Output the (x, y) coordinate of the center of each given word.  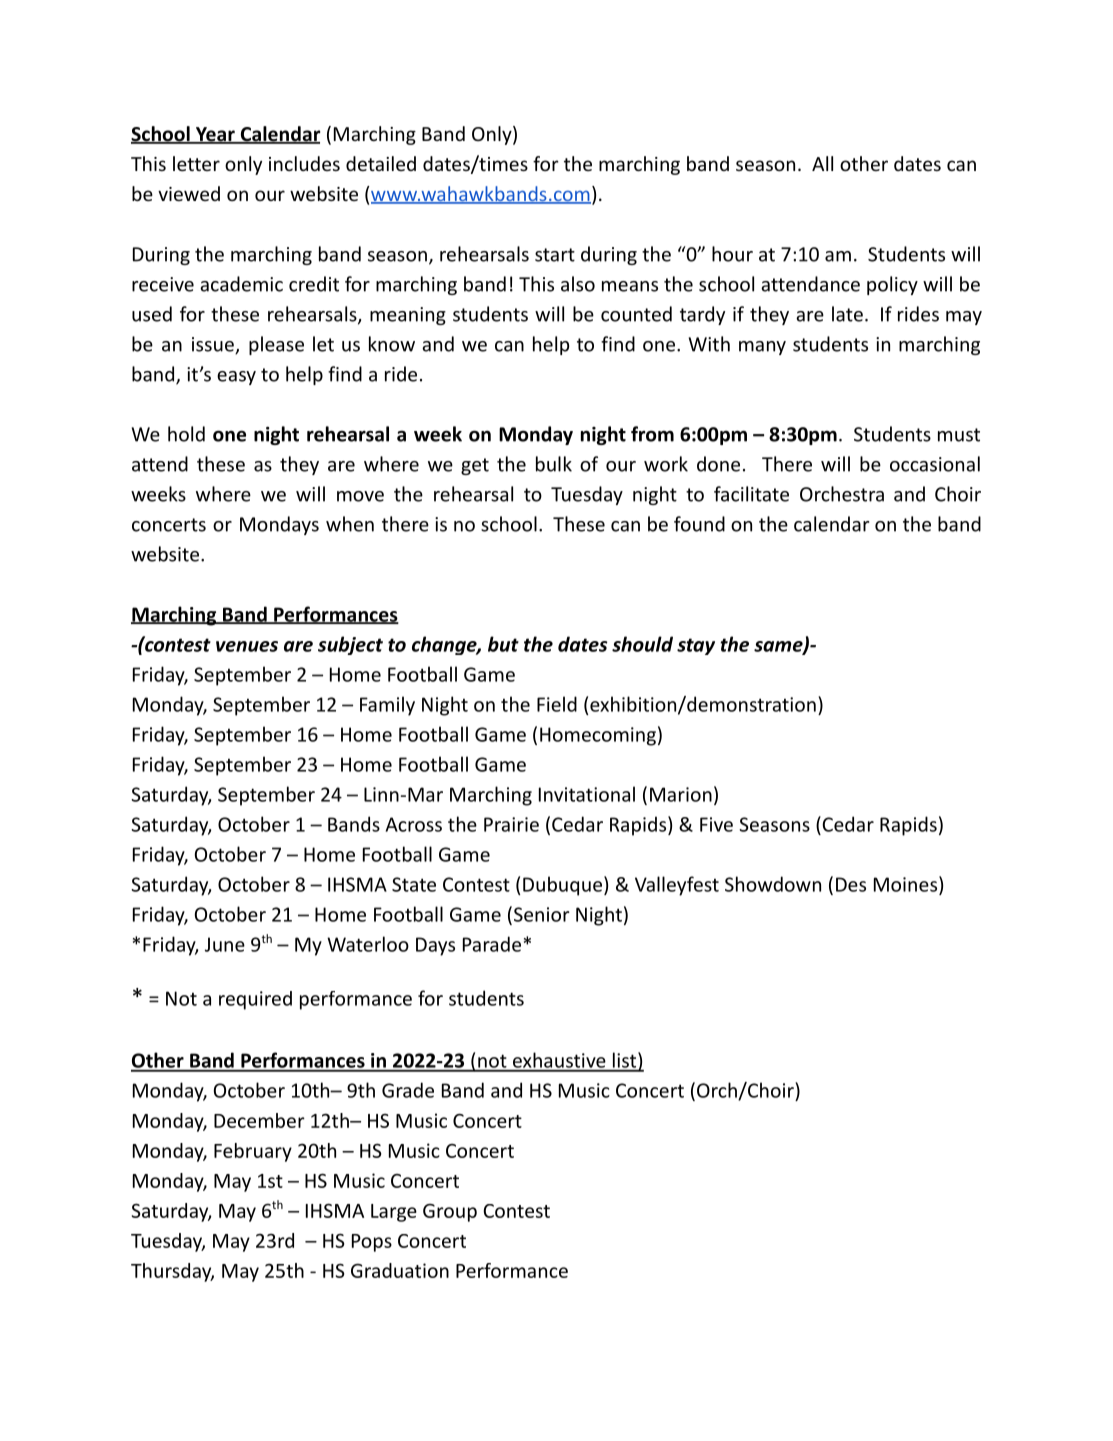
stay (696, 646)
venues (247, 646)
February (253, 1152)
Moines (905, 884)
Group (450, 1212)
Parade (492, 944)
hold (186, 434)
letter (196, 163)
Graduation (400, 1270)
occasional (935, 464)
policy (892, 285)
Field (557, 704)
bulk (554, 464)
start (555, 255)
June (225, 944)
